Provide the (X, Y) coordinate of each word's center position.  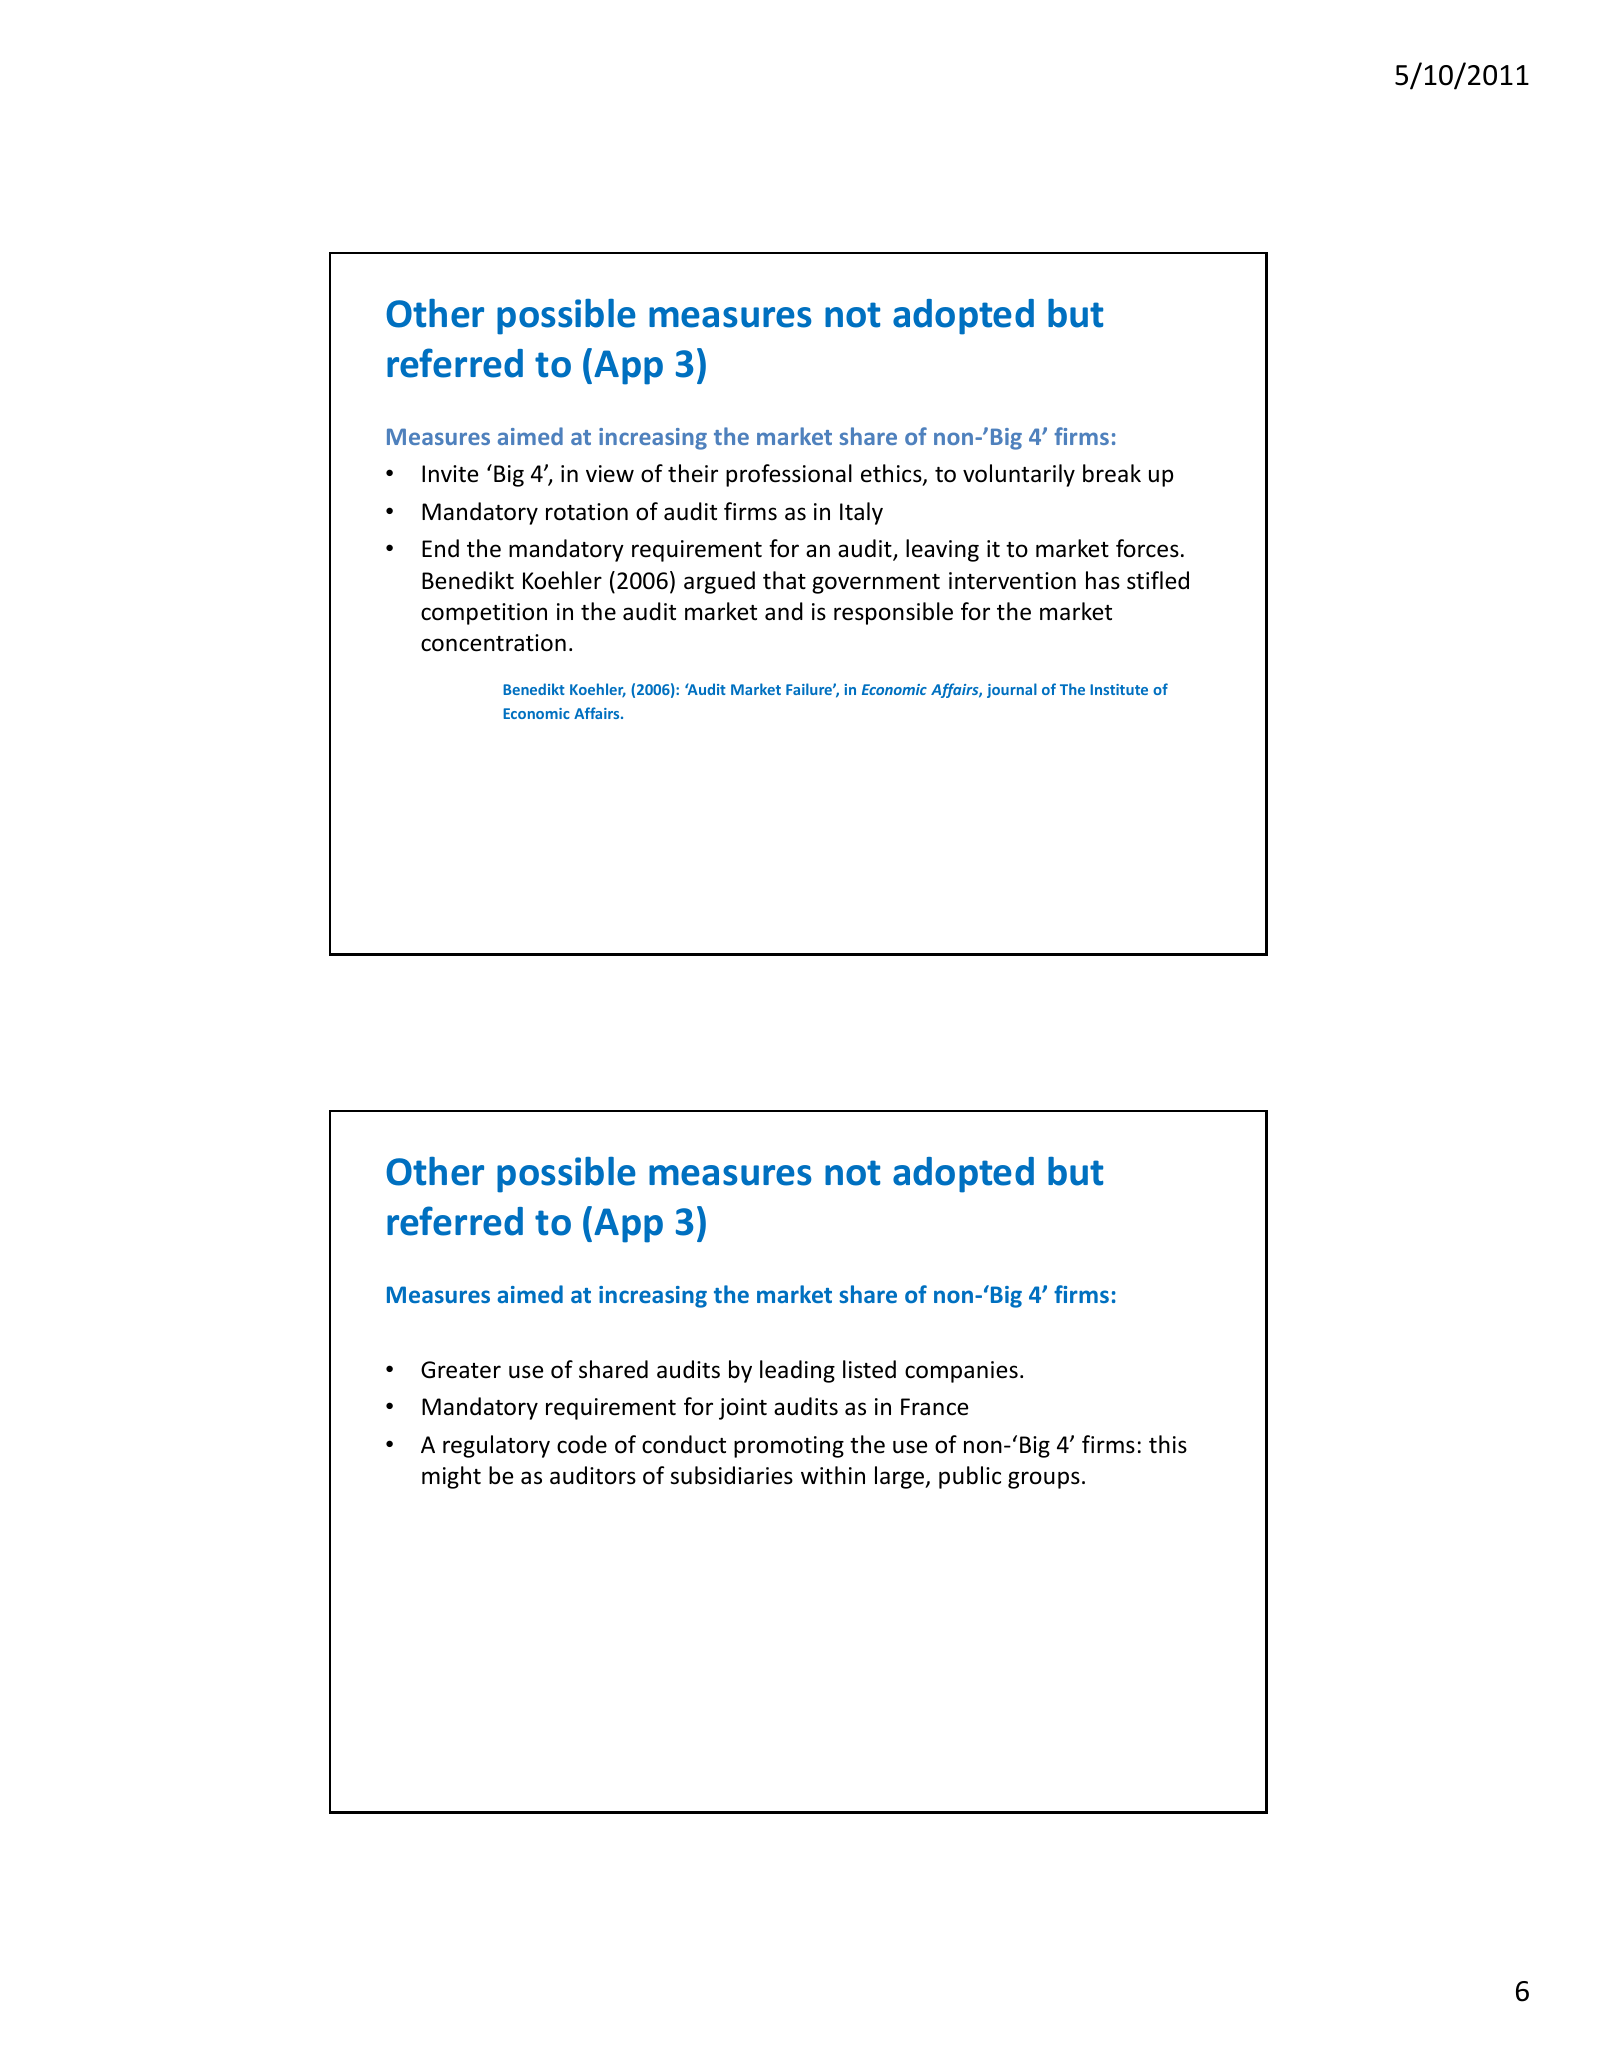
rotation (587, 512)
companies (961, 1372)
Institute (1119, 689)
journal (1012, 690)
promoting (789, 1447)
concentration (493, 643)
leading (797, 1371)
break (1112, 473)
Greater (461, 1370)
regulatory (496, 1446)
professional (789, 475)
